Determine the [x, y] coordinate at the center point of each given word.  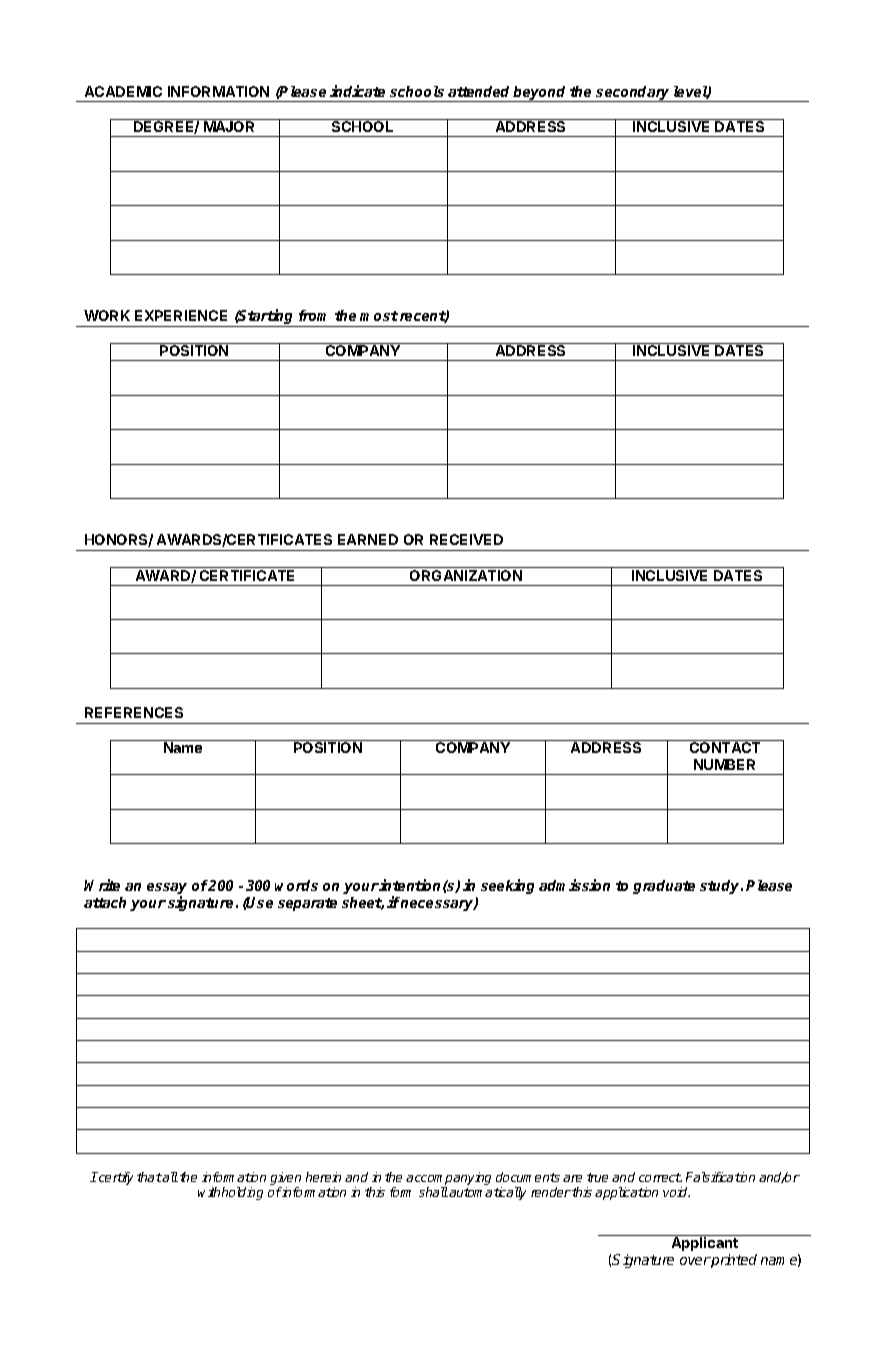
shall [433, 1192]
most [379, 316]
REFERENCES [134, 712]
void [676, 1192]
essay [167, 890]
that [149, 1177]
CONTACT [725, 747]
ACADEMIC [123, 91]
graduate [664, 887]
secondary [633, 94]
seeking [507, 886]
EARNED [368, 539]
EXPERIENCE [181, 315]
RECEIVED [466, 539]
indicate [357, 91]
